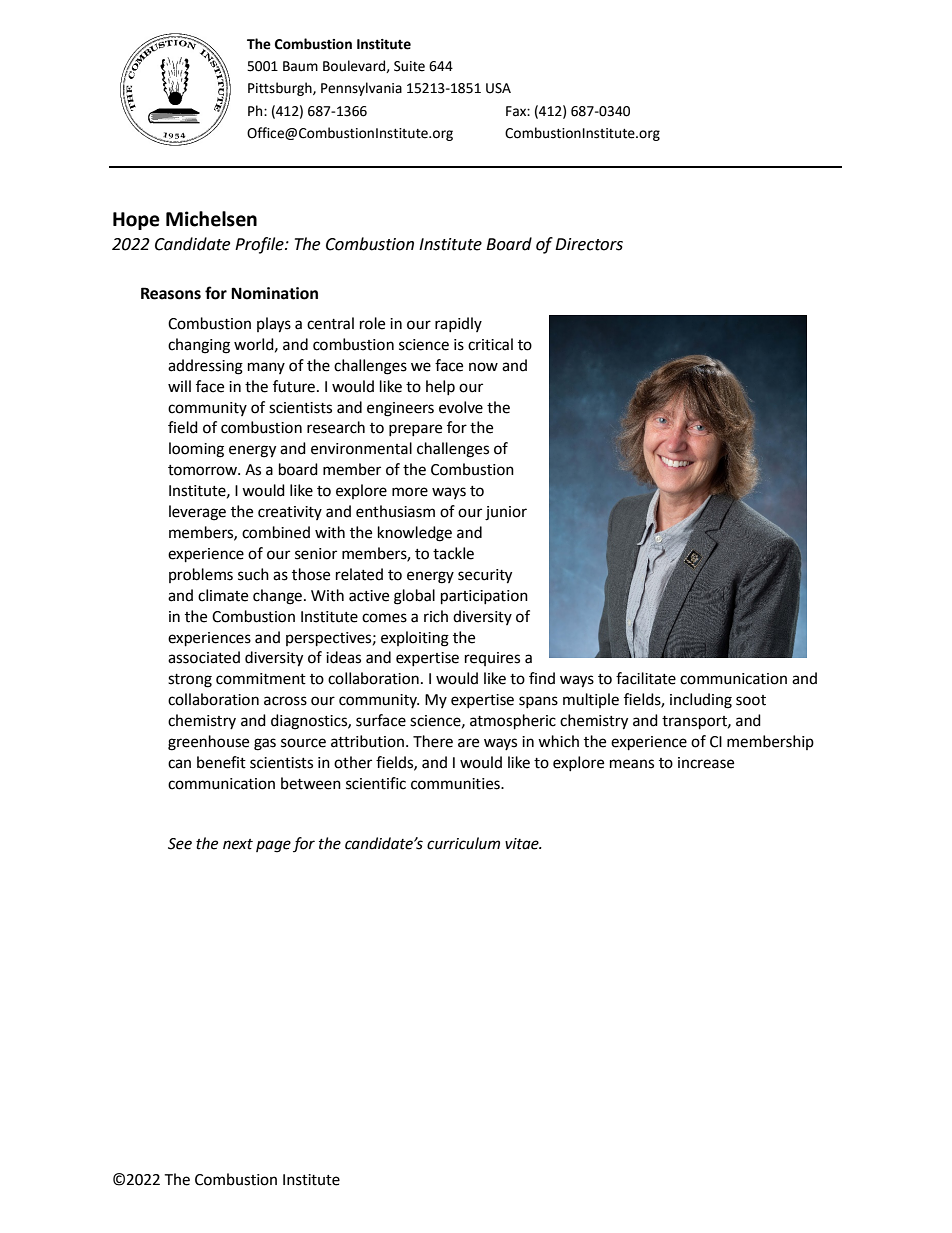  What do you see at coordinates (706, 763) in the image?
I see `increase` at bounding box center [706, 763].
